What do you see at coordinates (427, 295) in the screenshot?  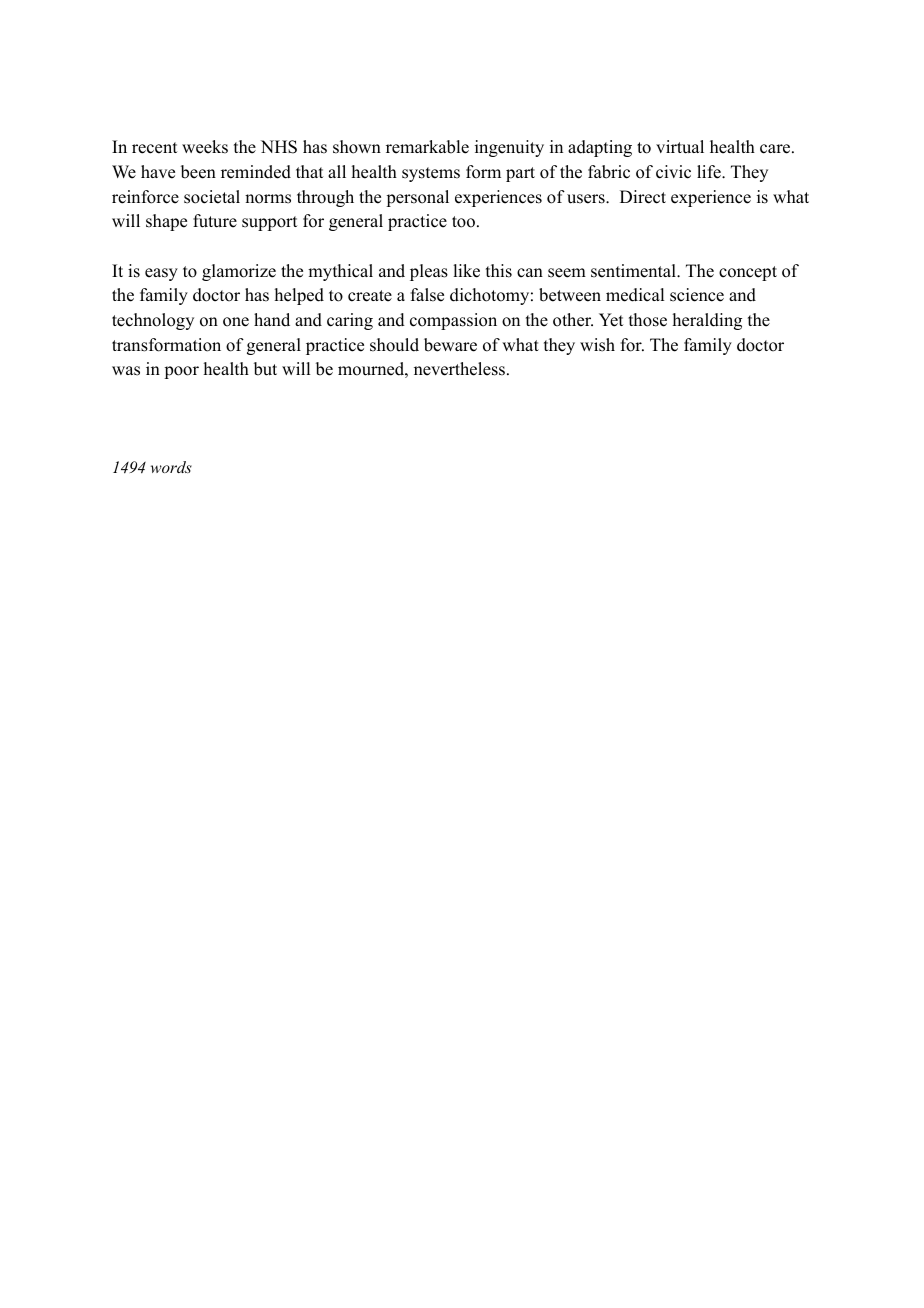 I see `false` at bounding box center [427, 295].
